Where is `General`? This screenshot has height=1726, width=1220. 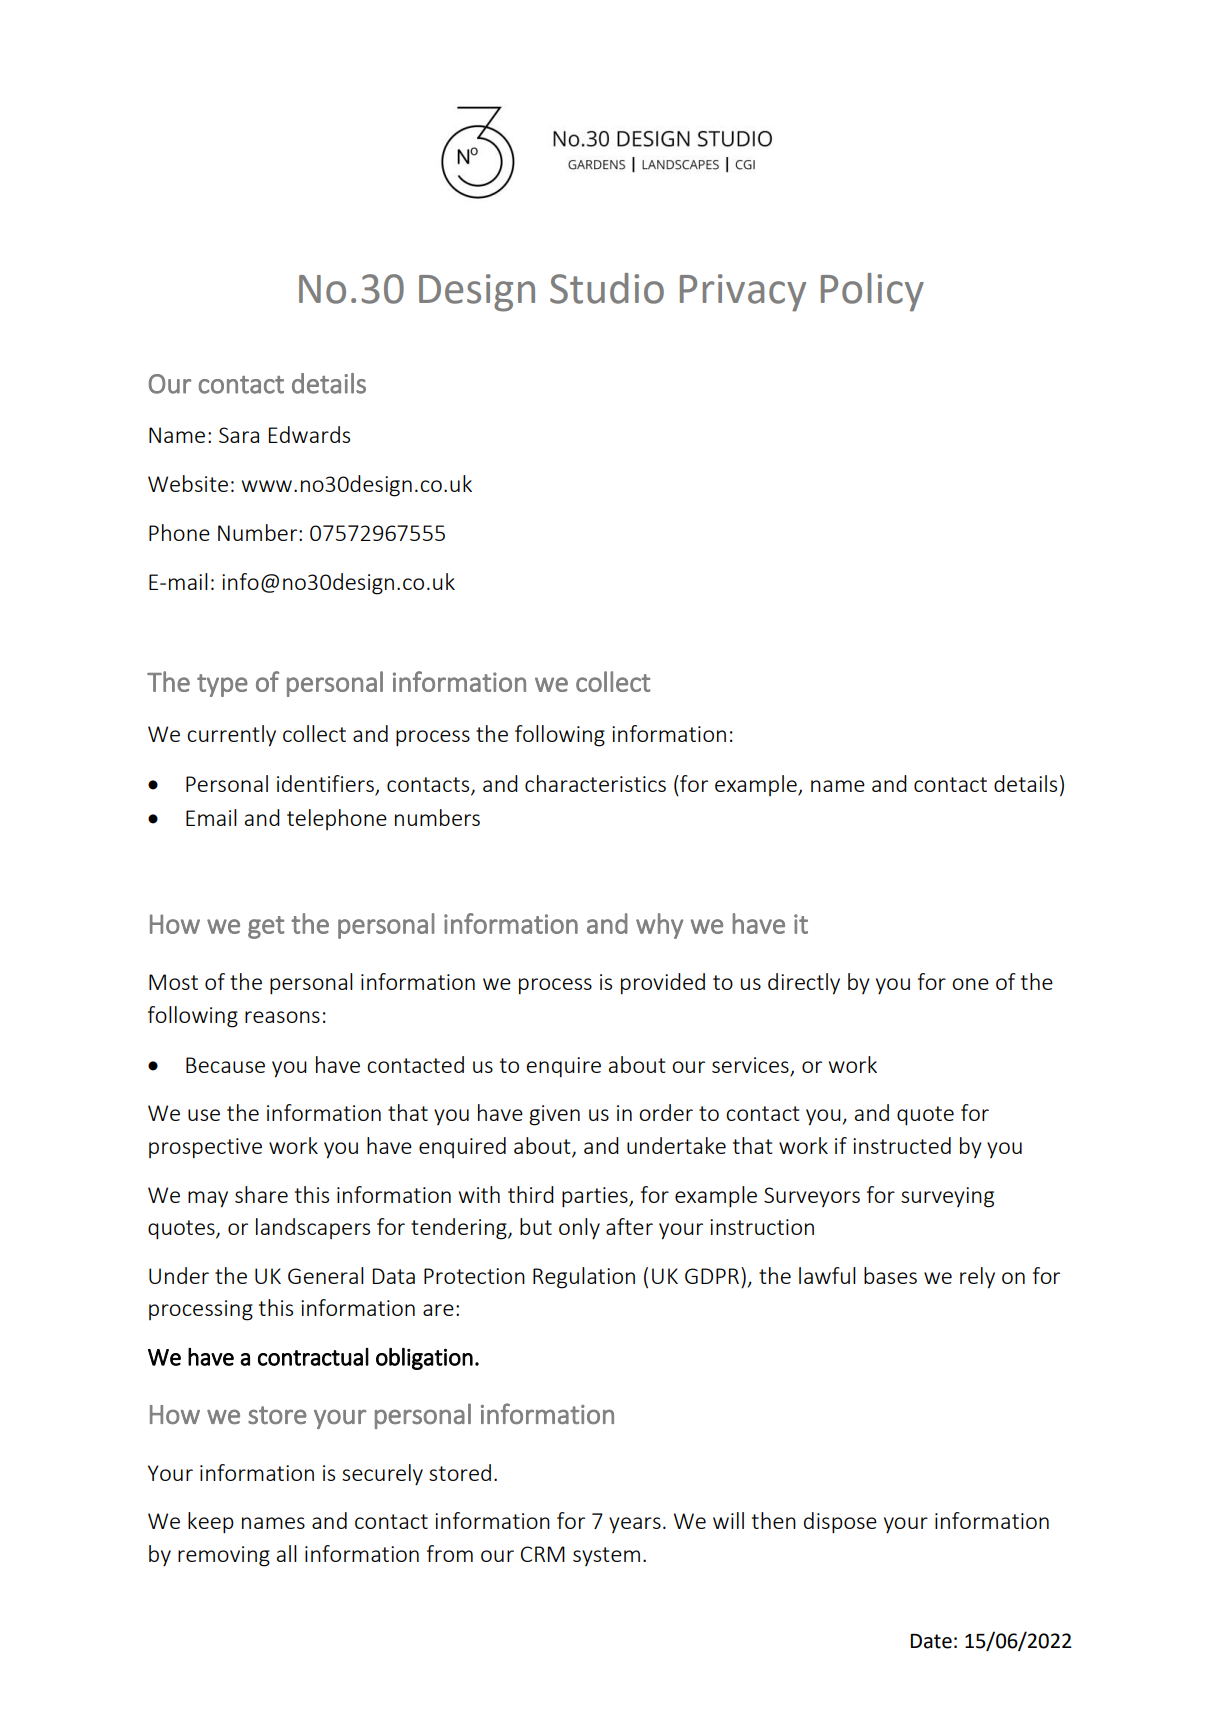
General is located at coordinates (326, 1275).
